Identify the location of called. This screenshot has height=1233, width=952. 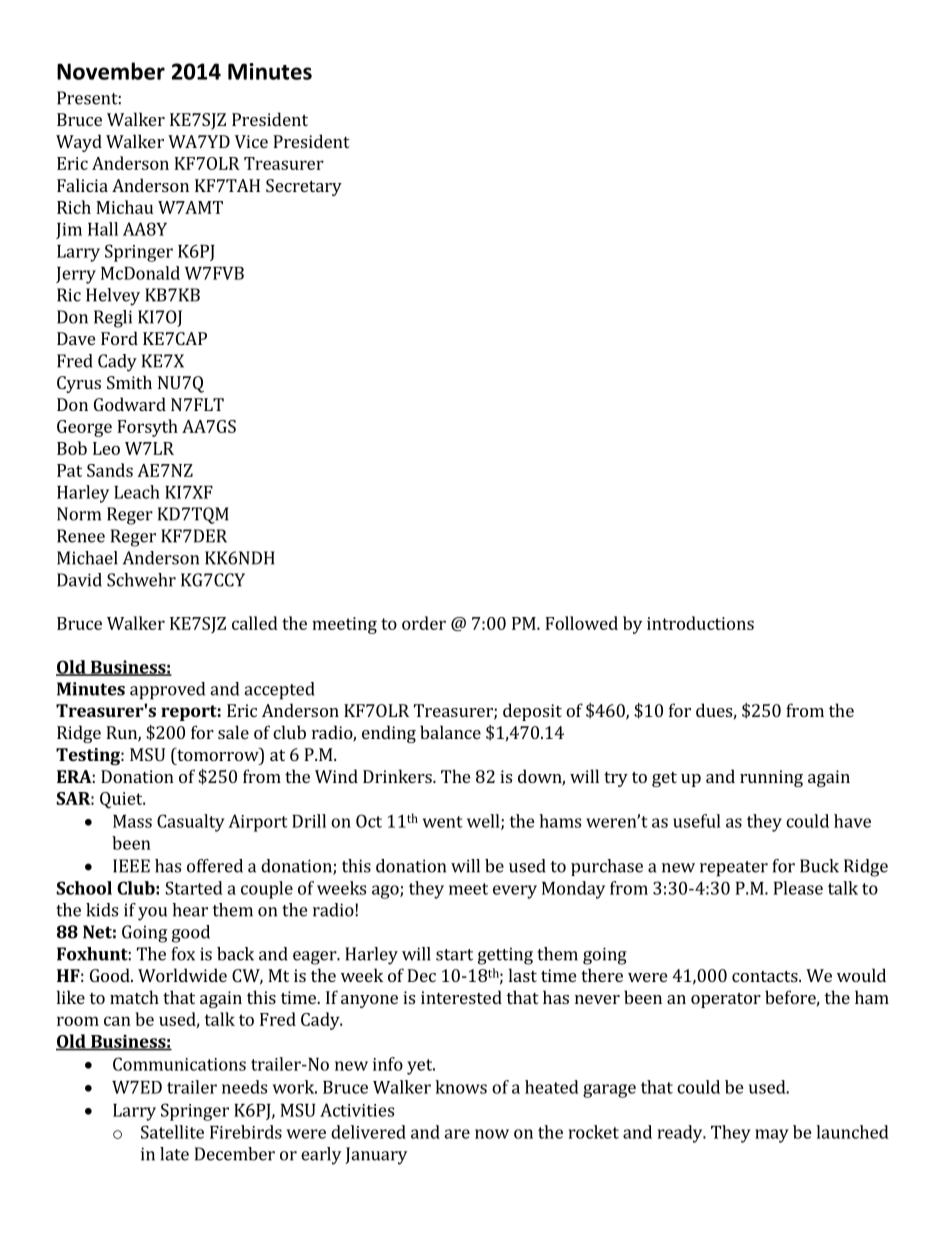
(255, 623).
